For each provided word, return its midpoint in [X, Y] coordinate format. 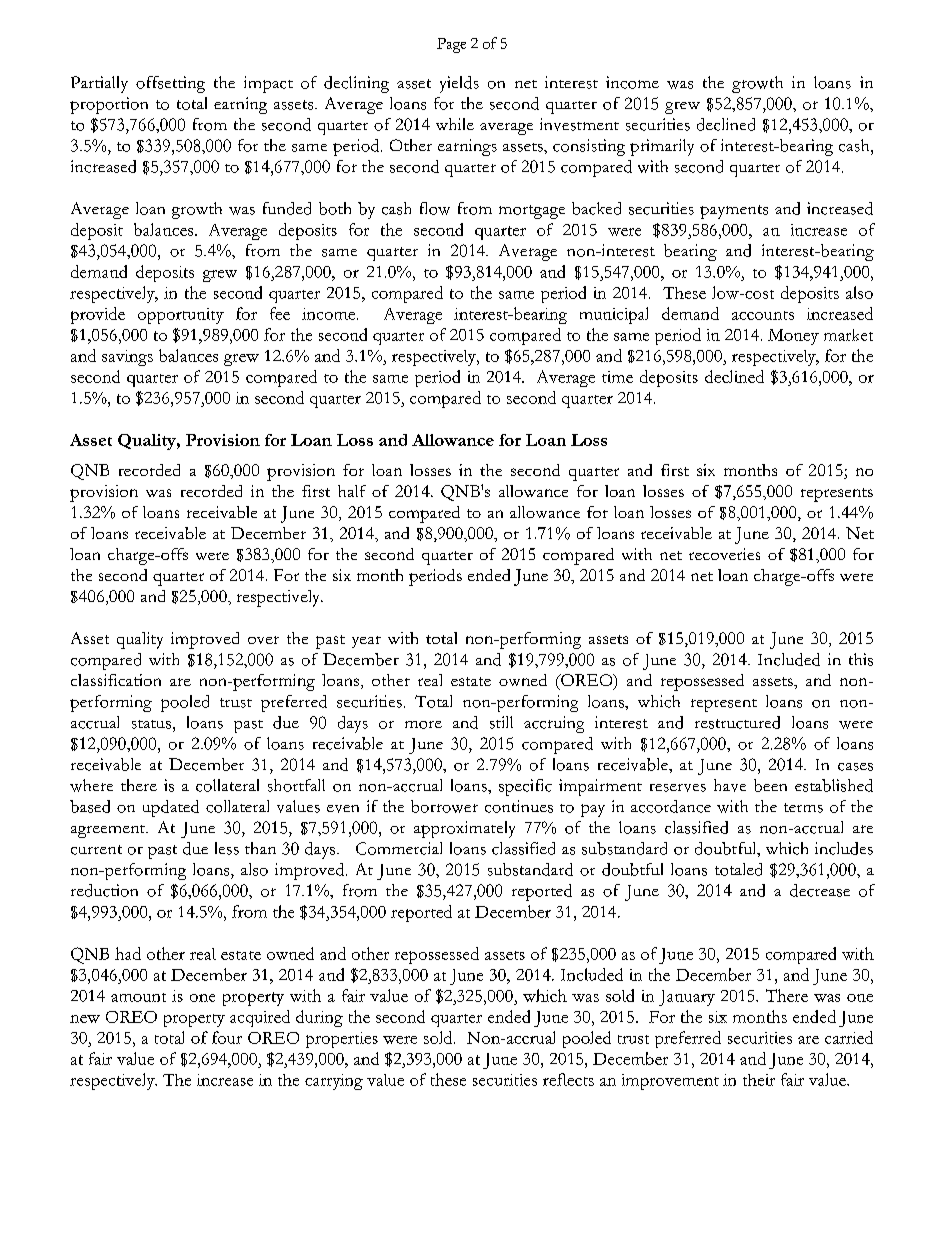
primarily [662, 147]
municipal [614, 315]
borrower [444, 806]
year [366, 642]
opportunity [181, 316]
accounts [763, 315]
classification [116, 680]
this [861, 659]
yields [459, 84]
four [227, 1037]
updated [171, 808]
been [770, 785]
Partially [99, 84]
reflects [568, 1079]
